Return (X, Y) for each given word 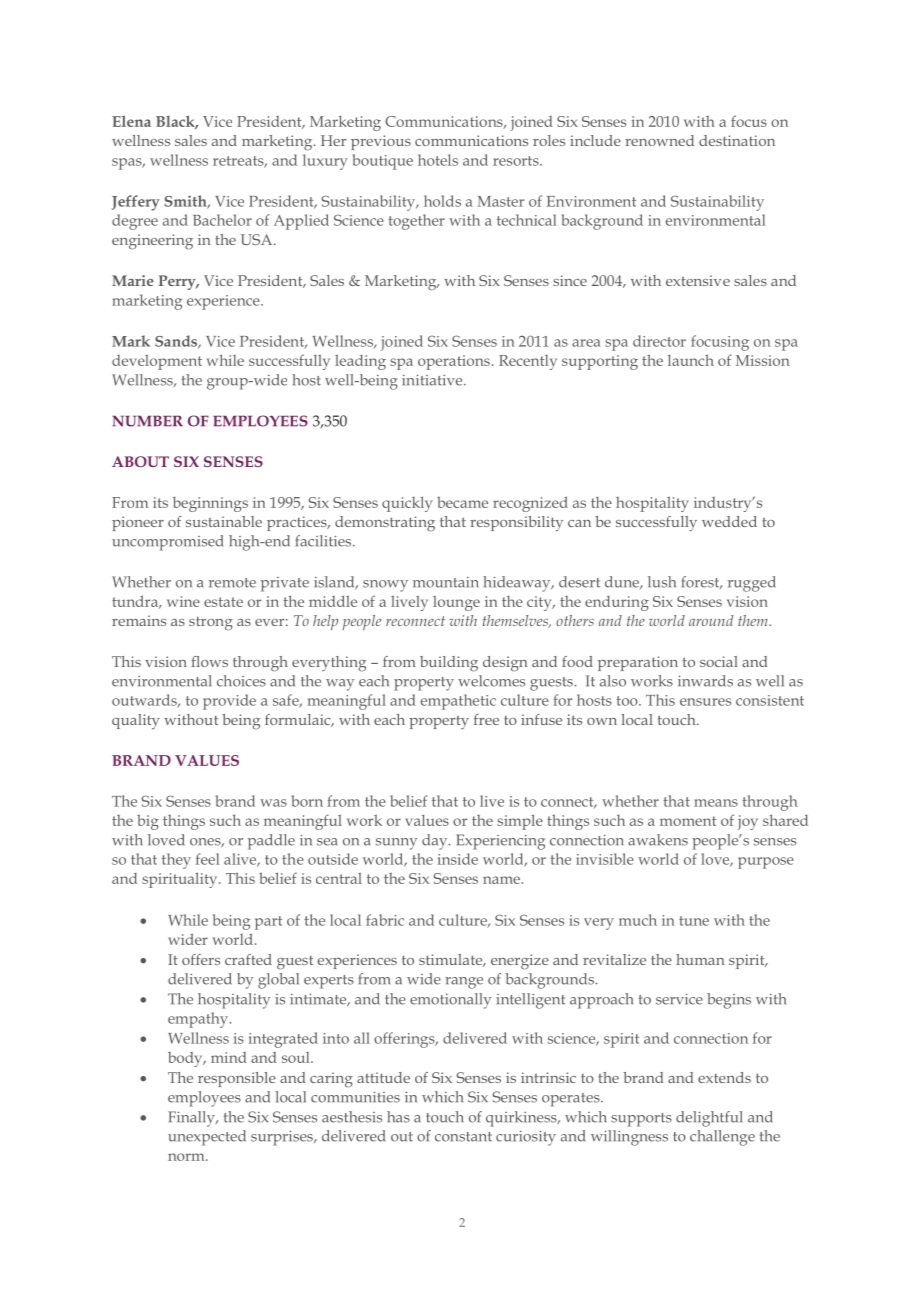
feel (207, 859)
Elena (131, 121)
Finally (192, 1119)
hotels (438, 160)
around (711, 620)
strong (211, 624)
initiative (433, 380)
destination (737, 140)
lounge (456, 603)
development (157, 362)
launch (691, 360)
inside (458, 859)
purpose (766, 863)
